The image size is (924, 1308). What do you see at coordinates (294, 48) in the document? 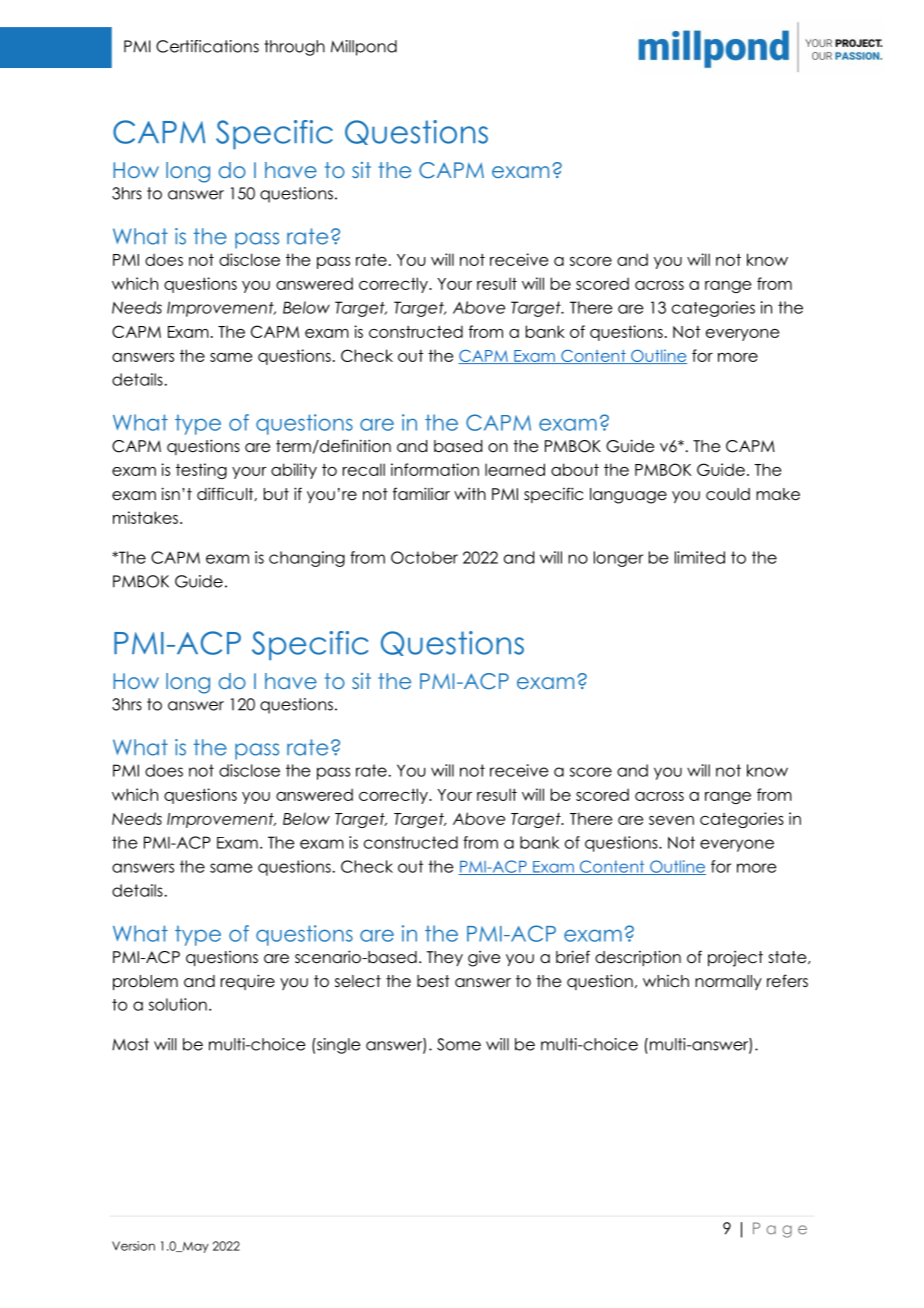
I see `through` at bounding box center [294, 48].
